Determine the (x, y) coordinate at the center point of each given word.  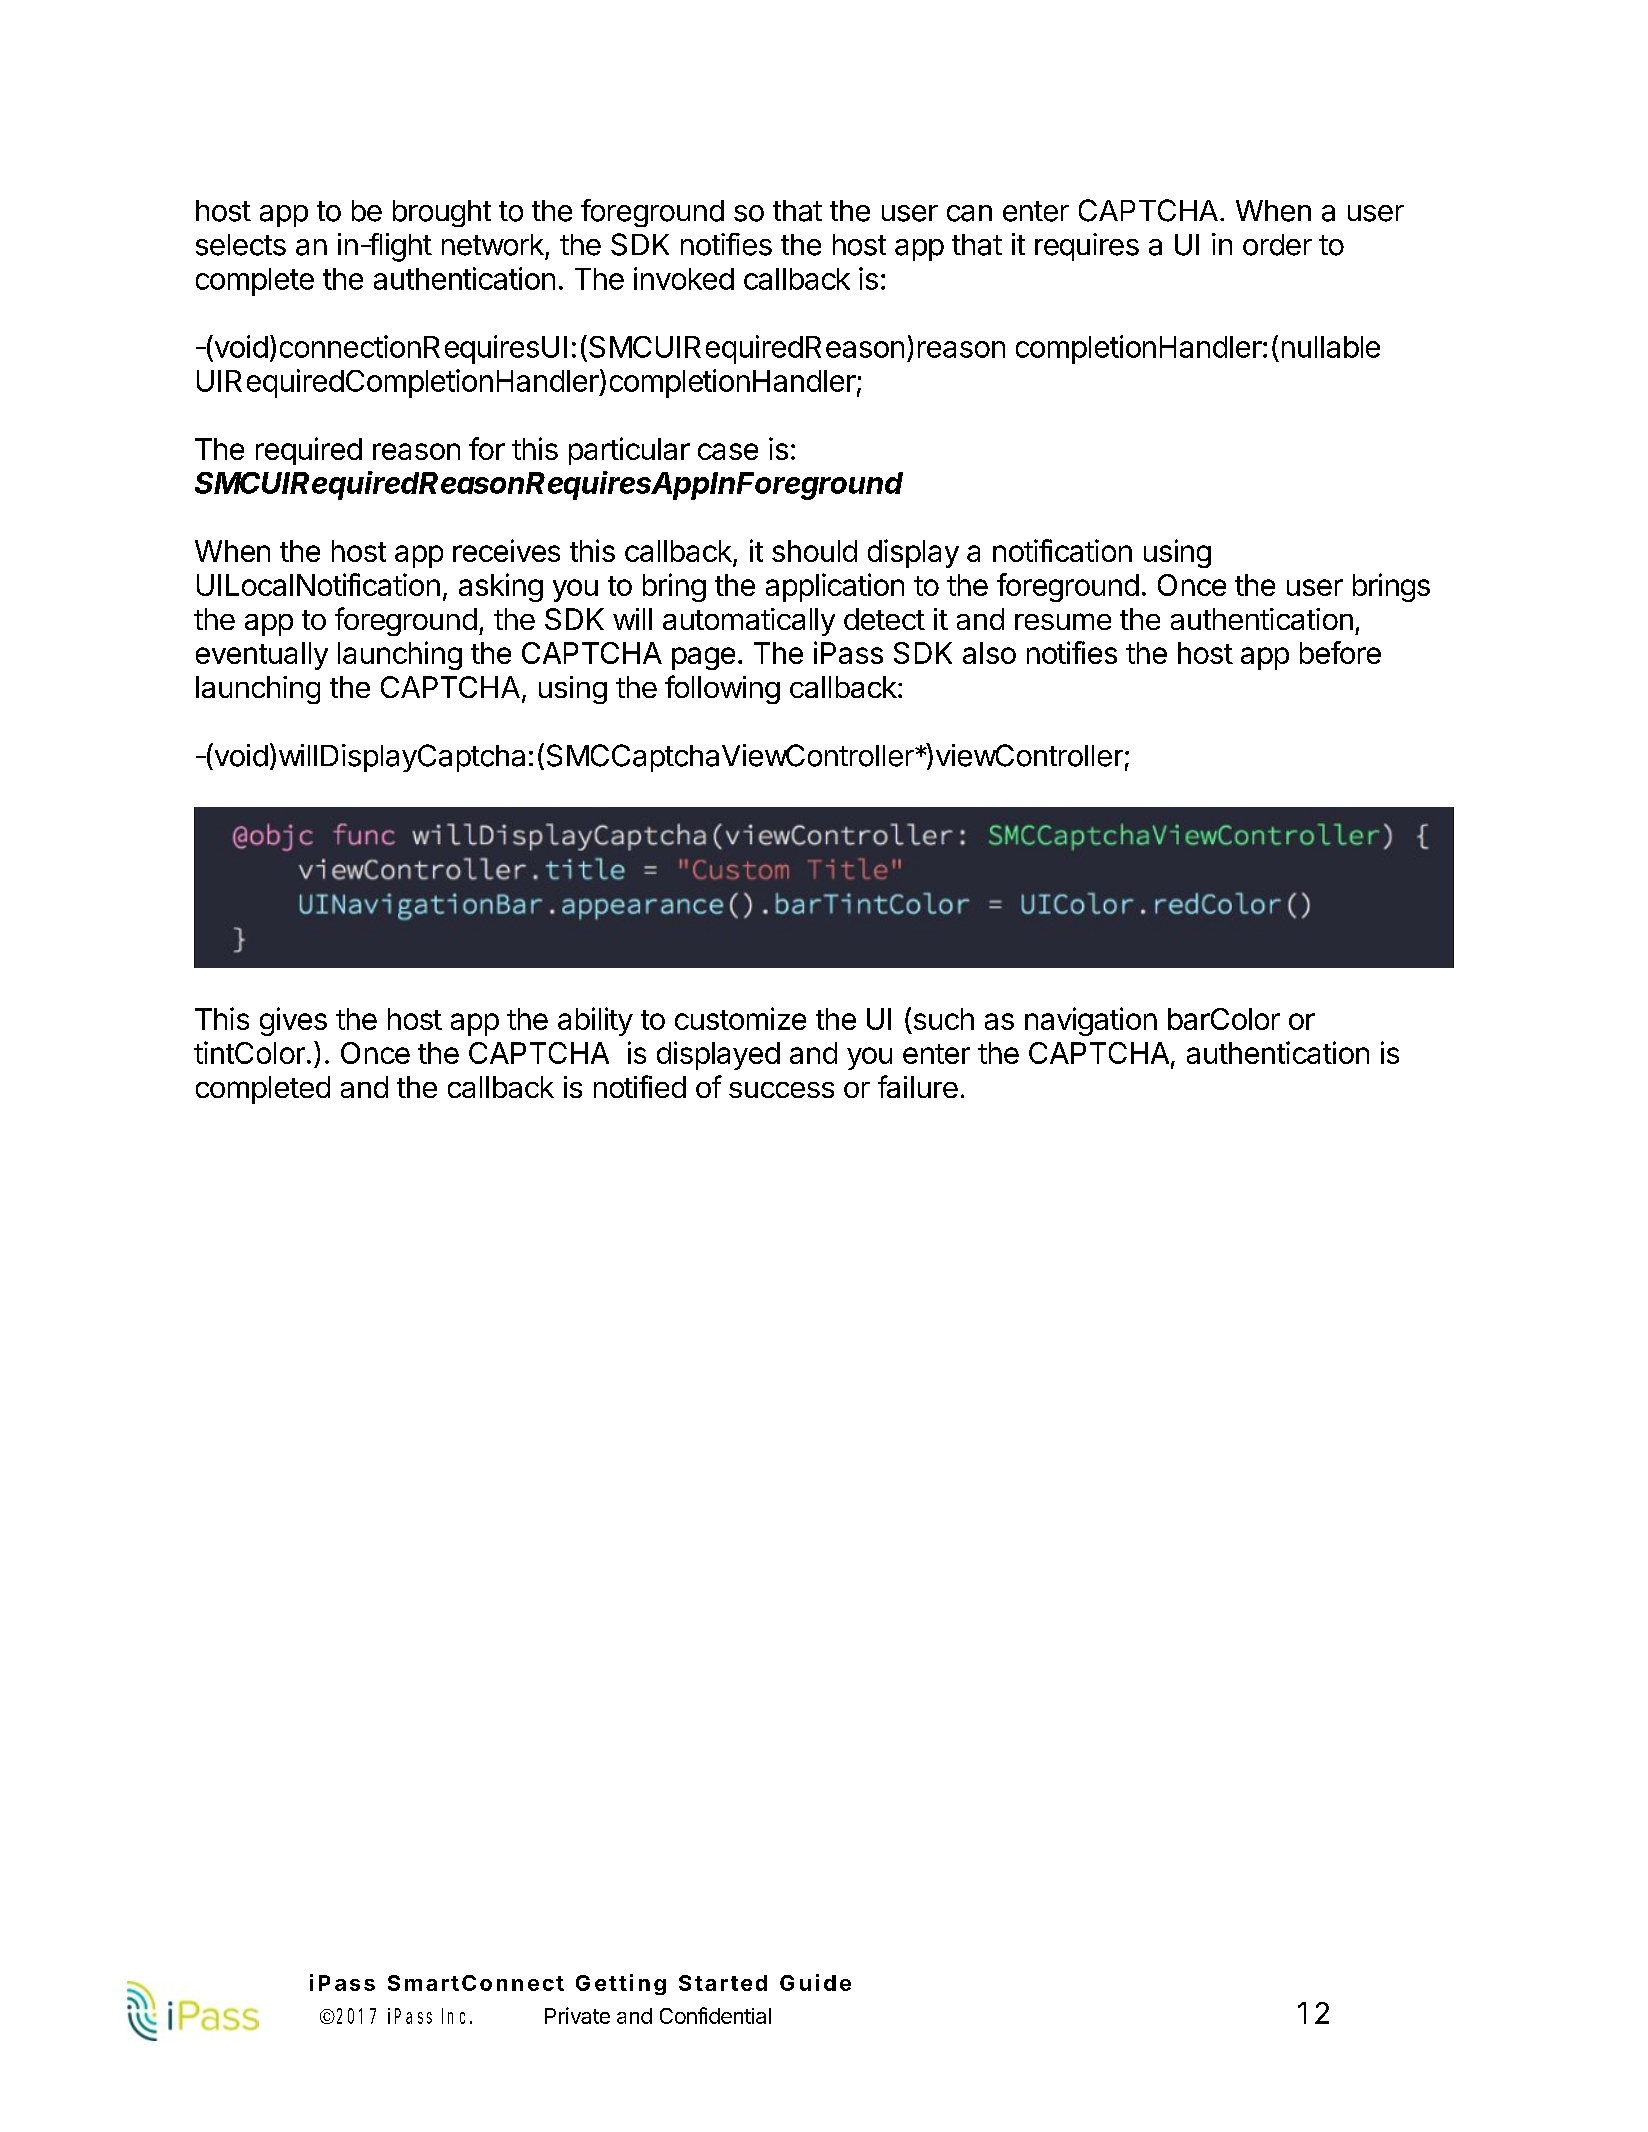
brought (442, 213)
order (1277, 245)
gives (293, 1021)
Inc (457, 2016)
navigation (1091, 1021)
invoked (684, 278)
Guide (815, 1982)
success (781, 1090)
